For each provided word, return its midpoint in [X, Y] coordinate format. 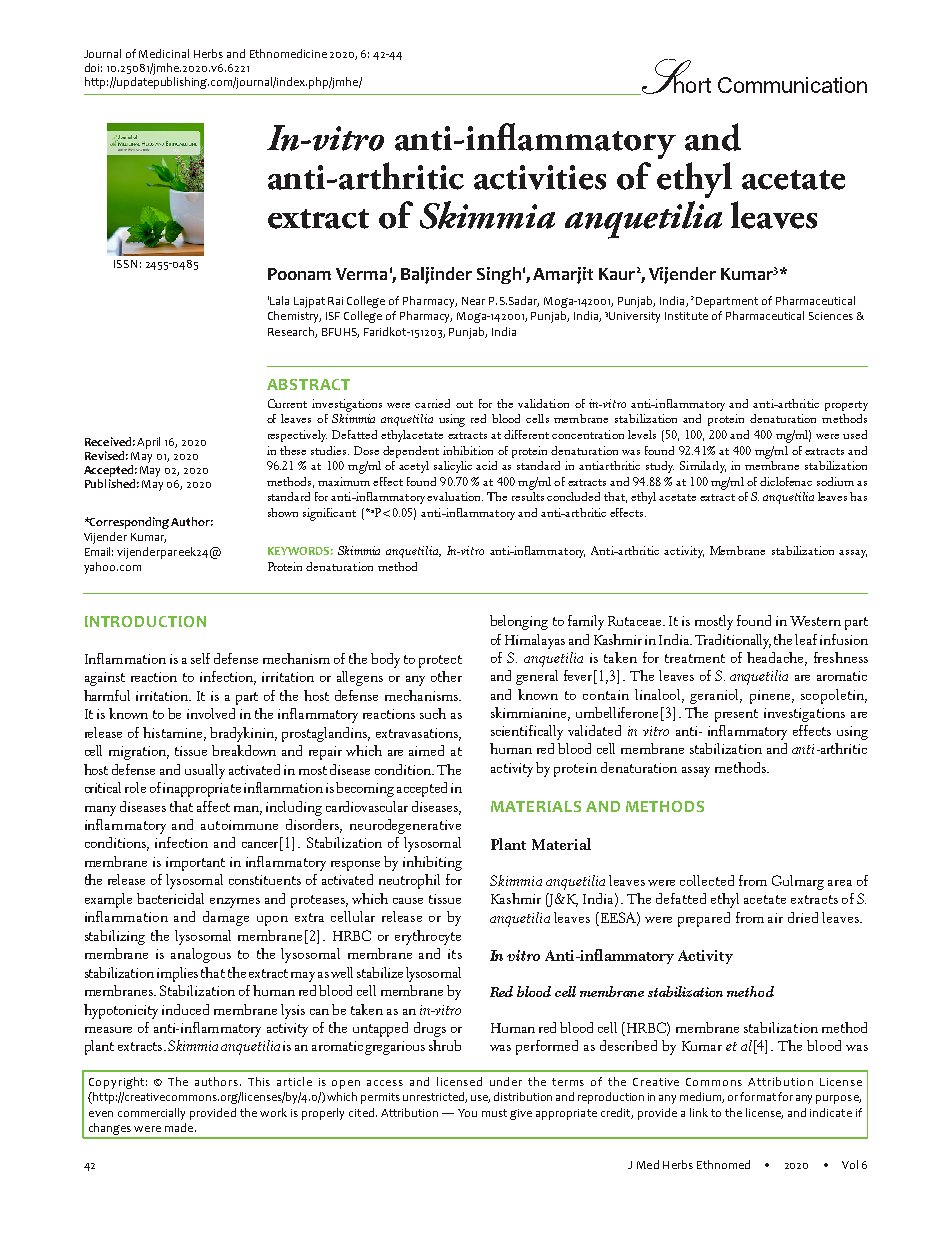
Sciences [831, 316]
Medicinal [164, 53]
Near [473, 301]
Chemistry [294, 317]
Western [815, 621]
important [195, 864]
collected [707, 880]
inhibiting [432, 863]
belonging [519, 622]
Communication [792, 85]
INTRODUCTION [145, 621]
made [180, 1127]
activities [540, 177]
